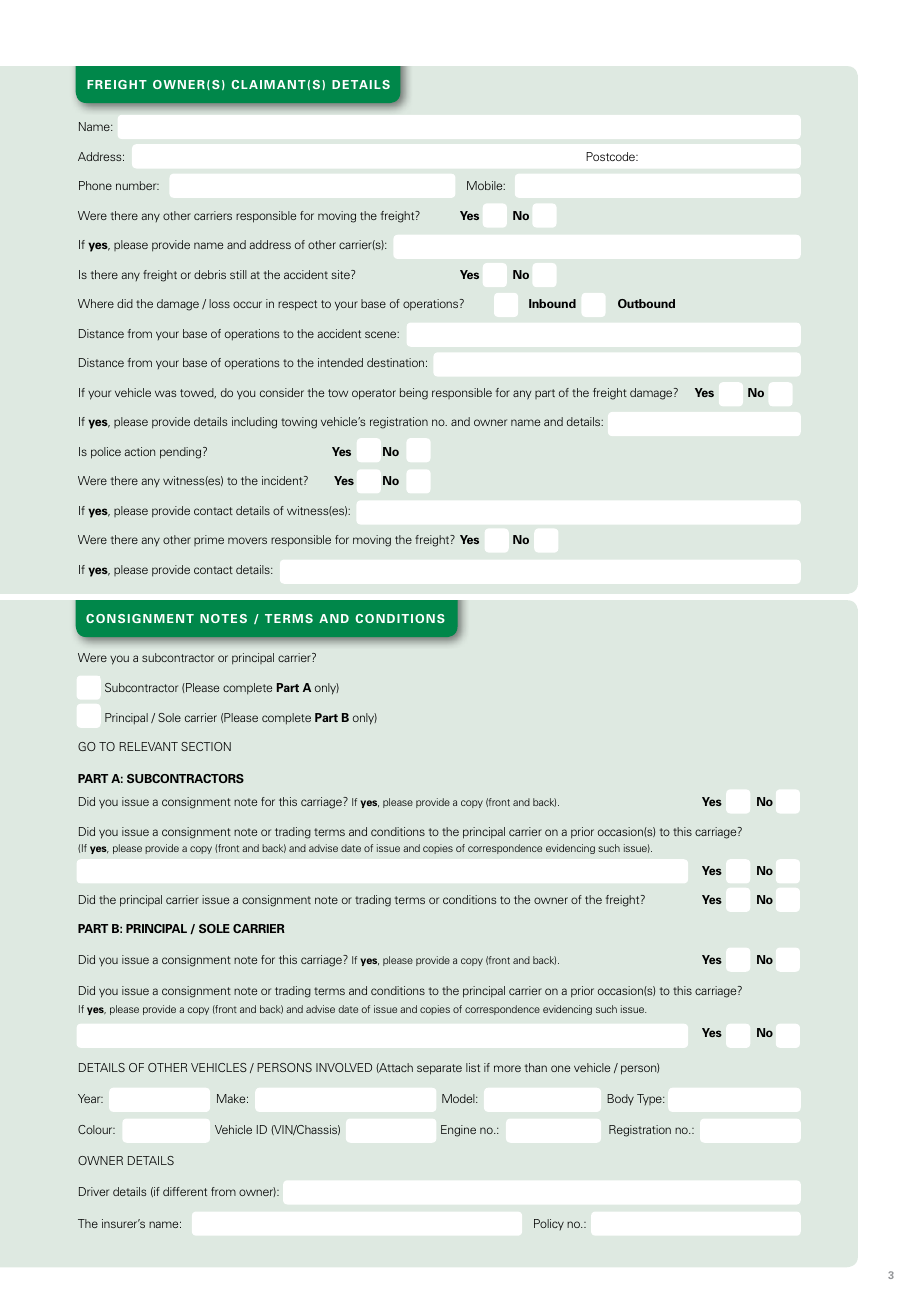 This screenshot has height=1308, width=924. What do you see at coordinates (414, 394) in the screenshot?
I see `being` at bounding box center [414, 394].
